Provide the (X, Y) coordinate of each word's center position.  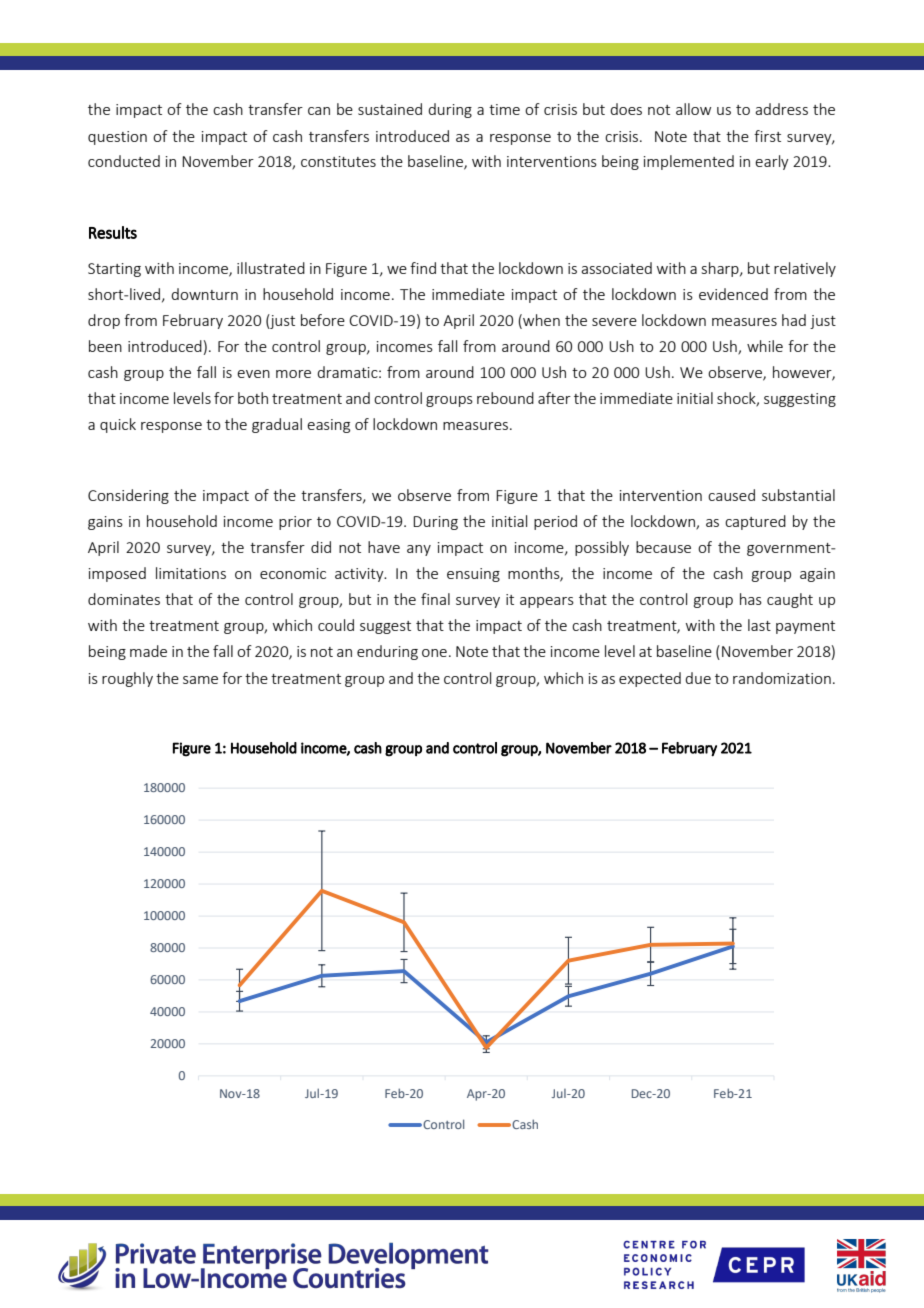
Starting (114, 270)
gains (105, 523)
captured (755, 522)
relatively (805, 269)
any (419, 550)
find (423, 268)
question (117, 138)
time (504, 109)
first (767, 136)
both (253, 398)
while (765, 346)
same (200, 680)
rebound (505, 398)
